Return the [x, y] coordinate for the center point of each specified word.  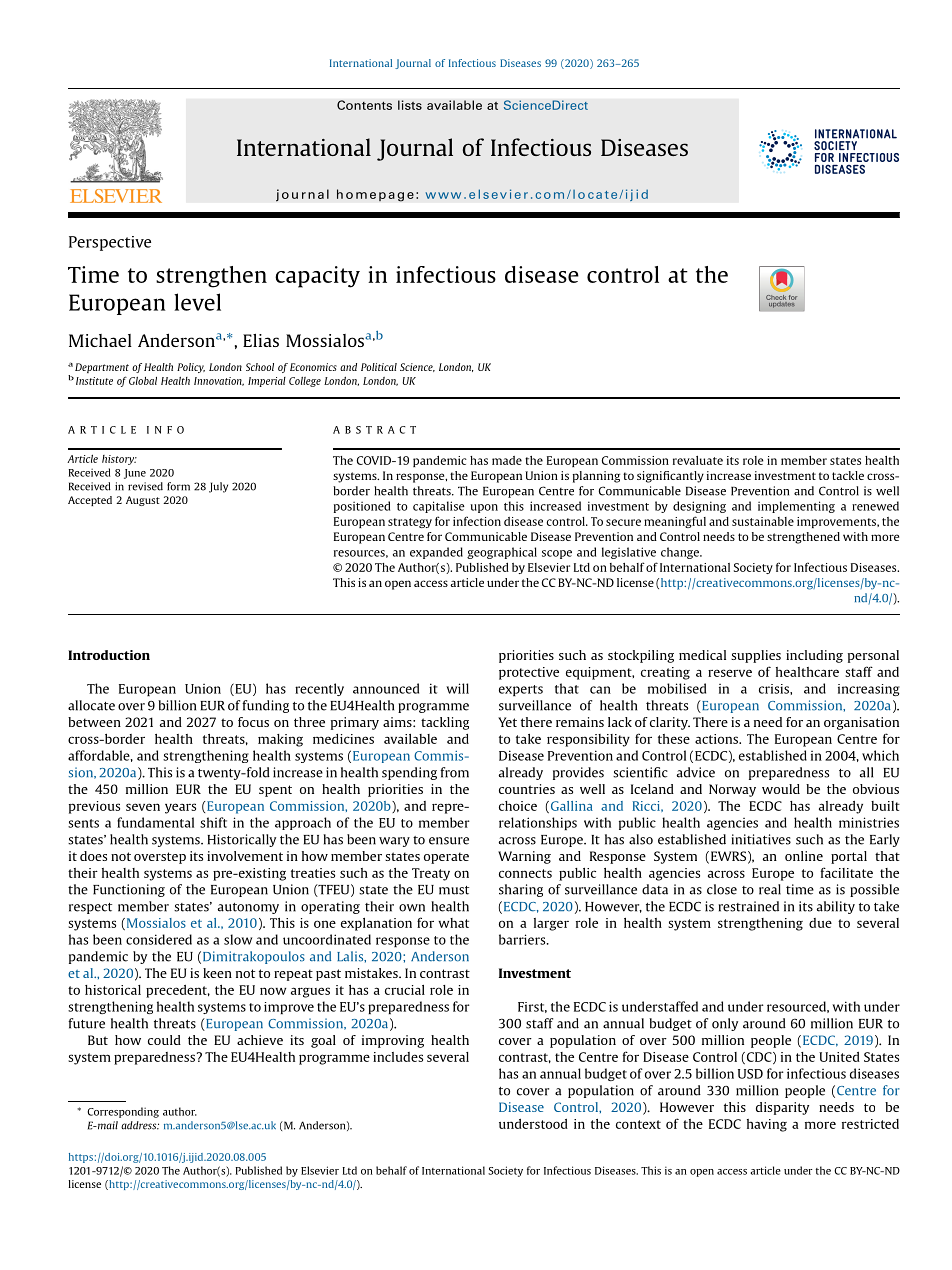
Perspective [110, 243]
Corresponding [123, 1112]
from [454, 772]
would [781, 789]
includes [398, 1057]
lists [410, 105]
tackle [848, 475]
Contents [364, 105]
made [507, 460]
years [180, 808]
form [178, 486]
